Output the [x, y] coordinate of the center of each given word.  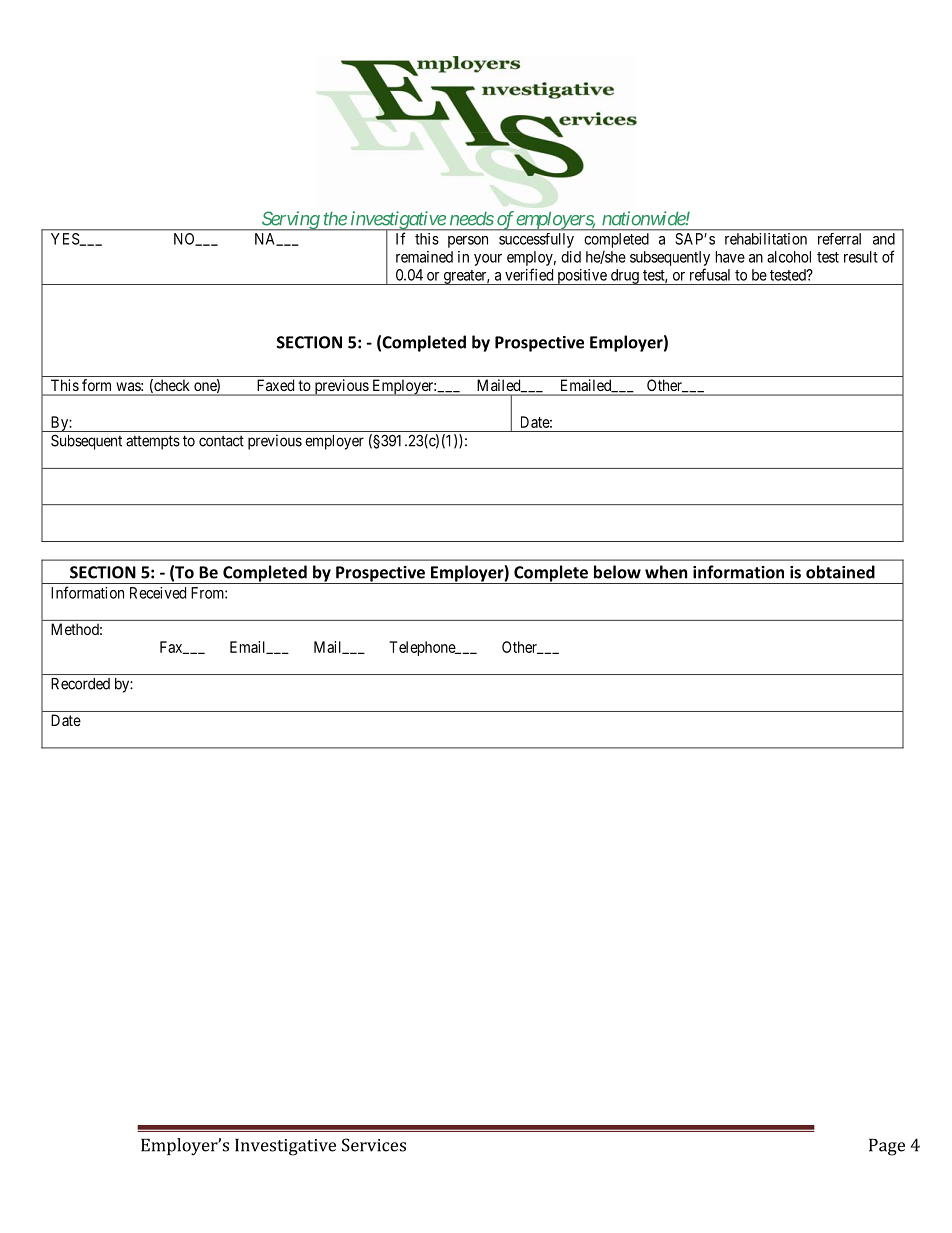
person [468, 242]
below [617, 572]
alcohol [789, 257]
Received [158, 593]
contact [221, 441]
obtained [840, 572]
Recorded [80, 684]
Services [374, 1145]
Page [887, 1147]
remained [424, 257]
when [666, 572]
